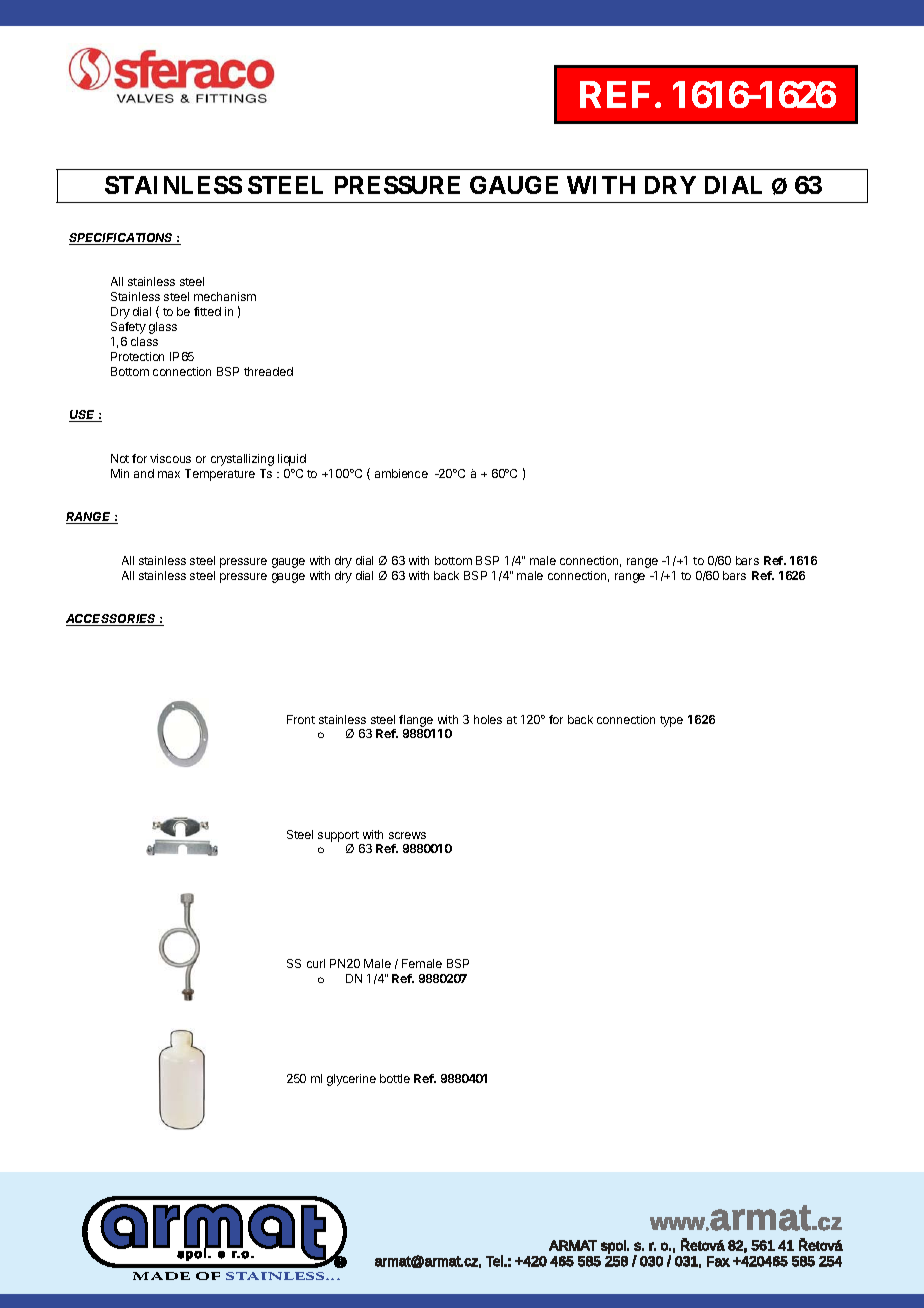 This document has height=1308, width=924. Describe the element at coordinates (671, 721) in the document. I see `type` at that location.
